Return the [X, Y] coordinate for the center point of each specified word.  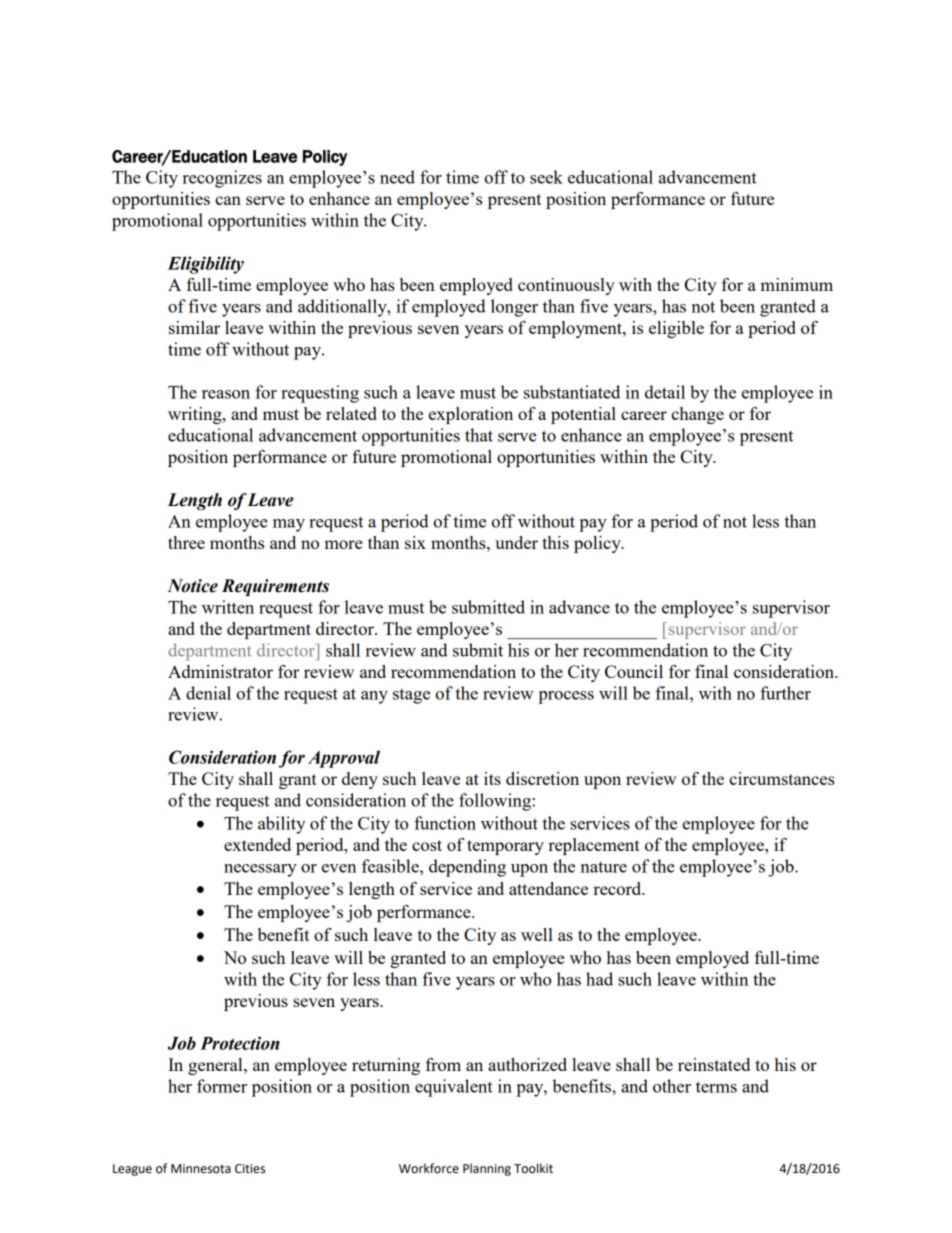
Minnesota [201, 1169]
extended [257, 844]
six [415, 542]
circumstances [782, 778]
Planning [487, 1169]
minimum [796, 284]
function [445, 823]
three [186, 542]
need [397, 177]
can [228, 200]
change [697, 415]
